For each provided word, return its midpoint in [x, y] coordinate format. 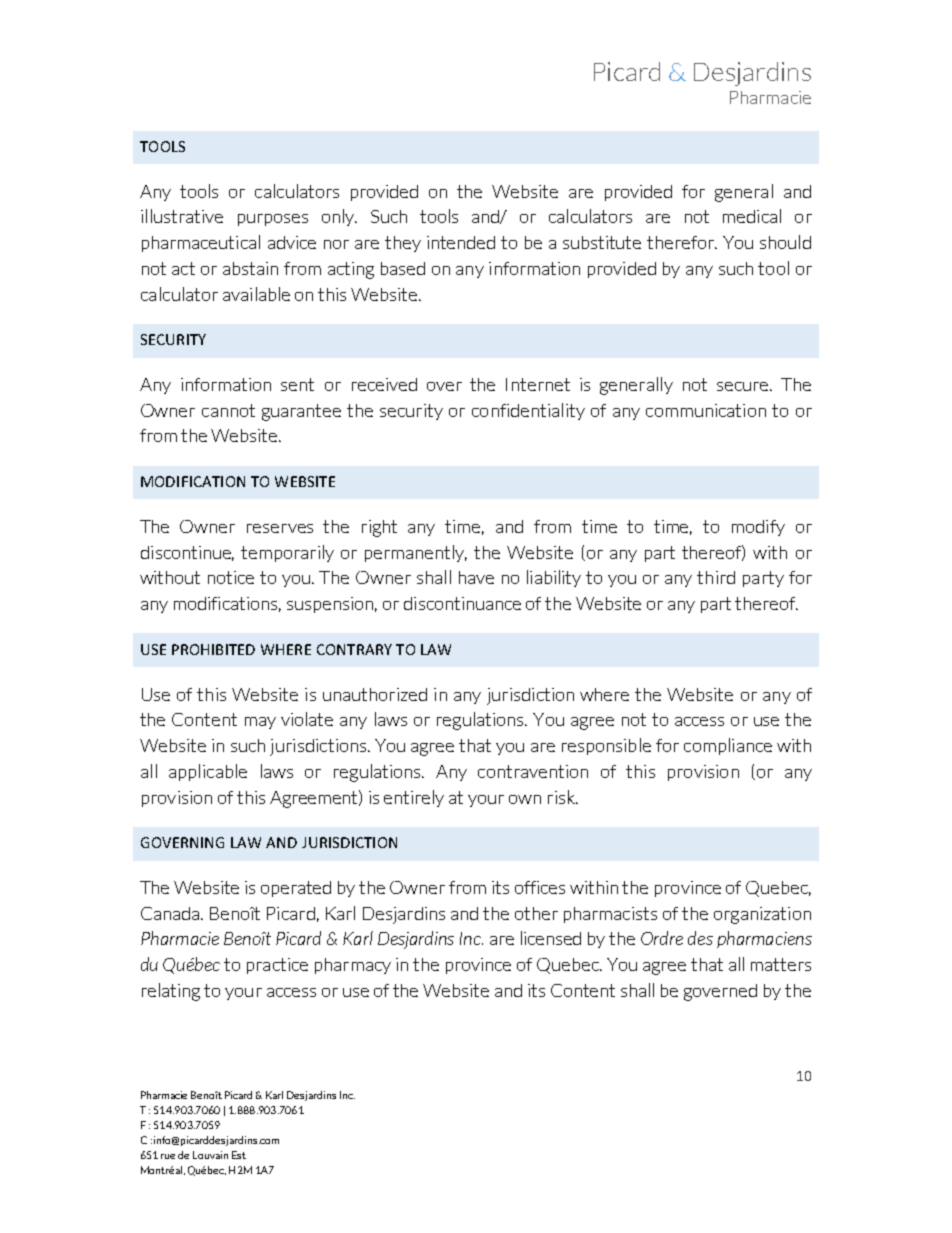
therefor [681, 242]
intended [461, 242]
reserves [280, 528]
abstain [250, 268]
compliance [728, 746]
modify [758, 528]
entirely [414, 798]
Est [239, 1155]
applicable [208, 772]
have [476, 577]
